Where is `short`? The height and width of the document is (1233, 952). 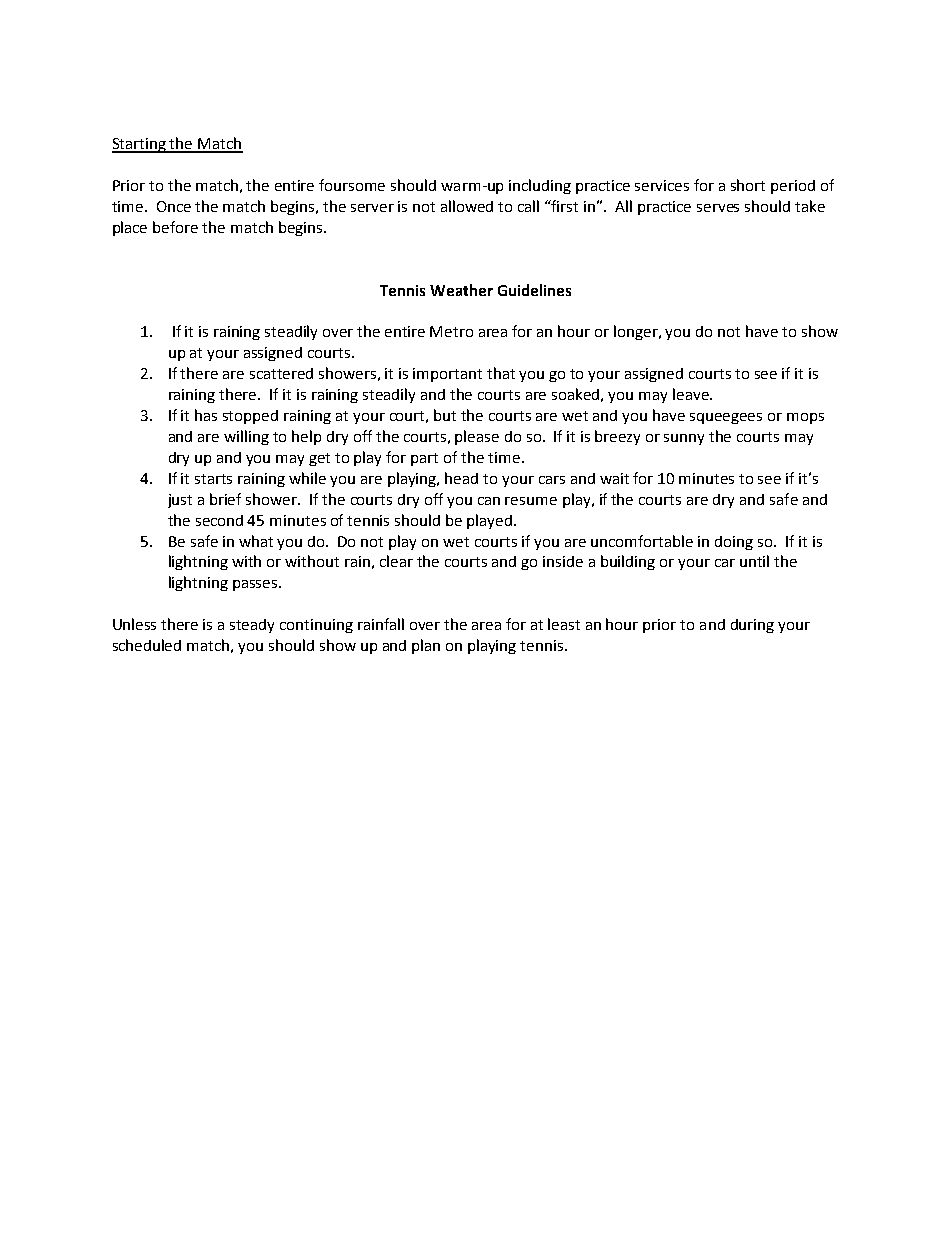
short is located at coordinates (748, 185).
